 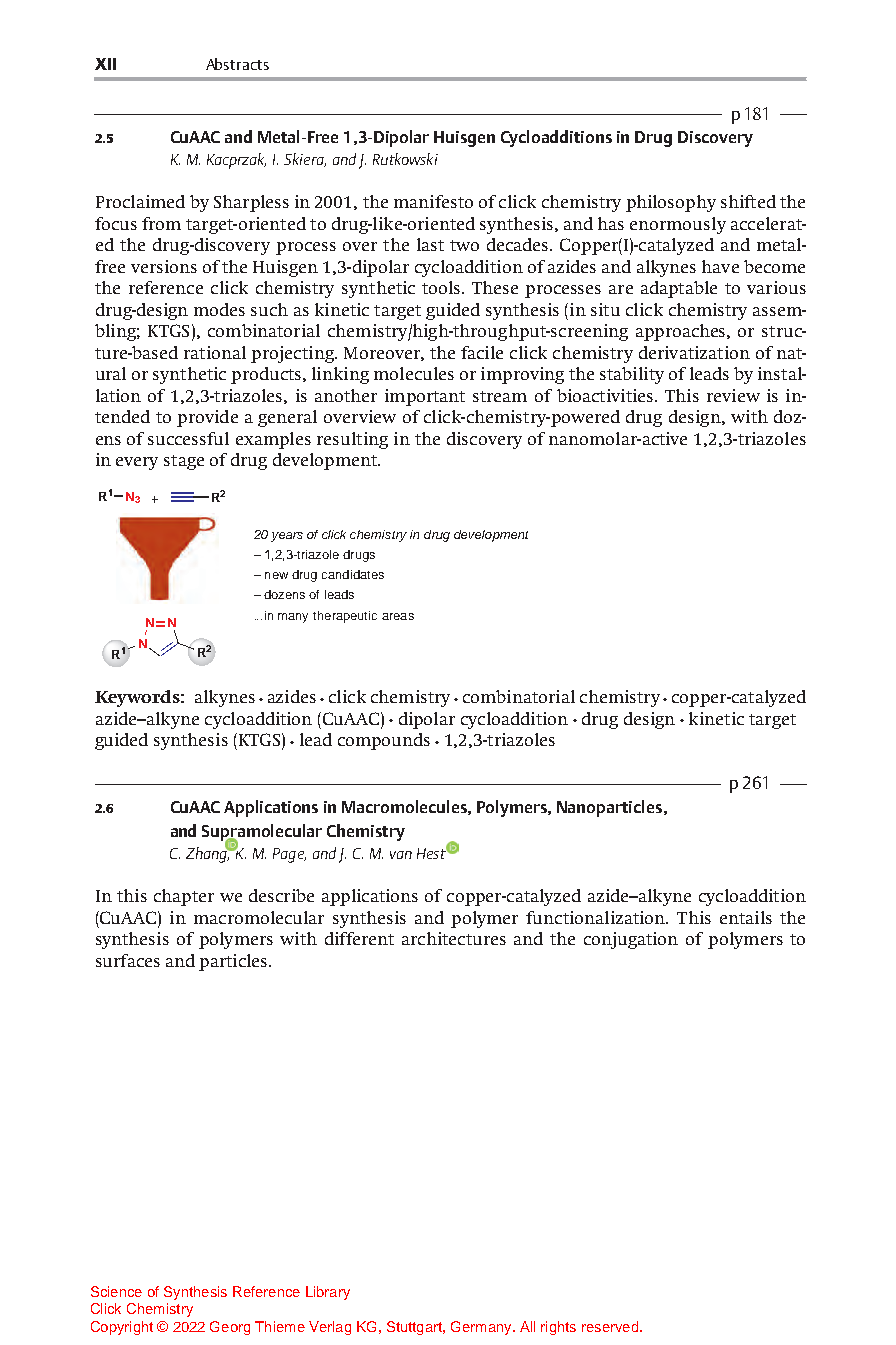 I want to click on adaptable, so click(x=679, y=289).
